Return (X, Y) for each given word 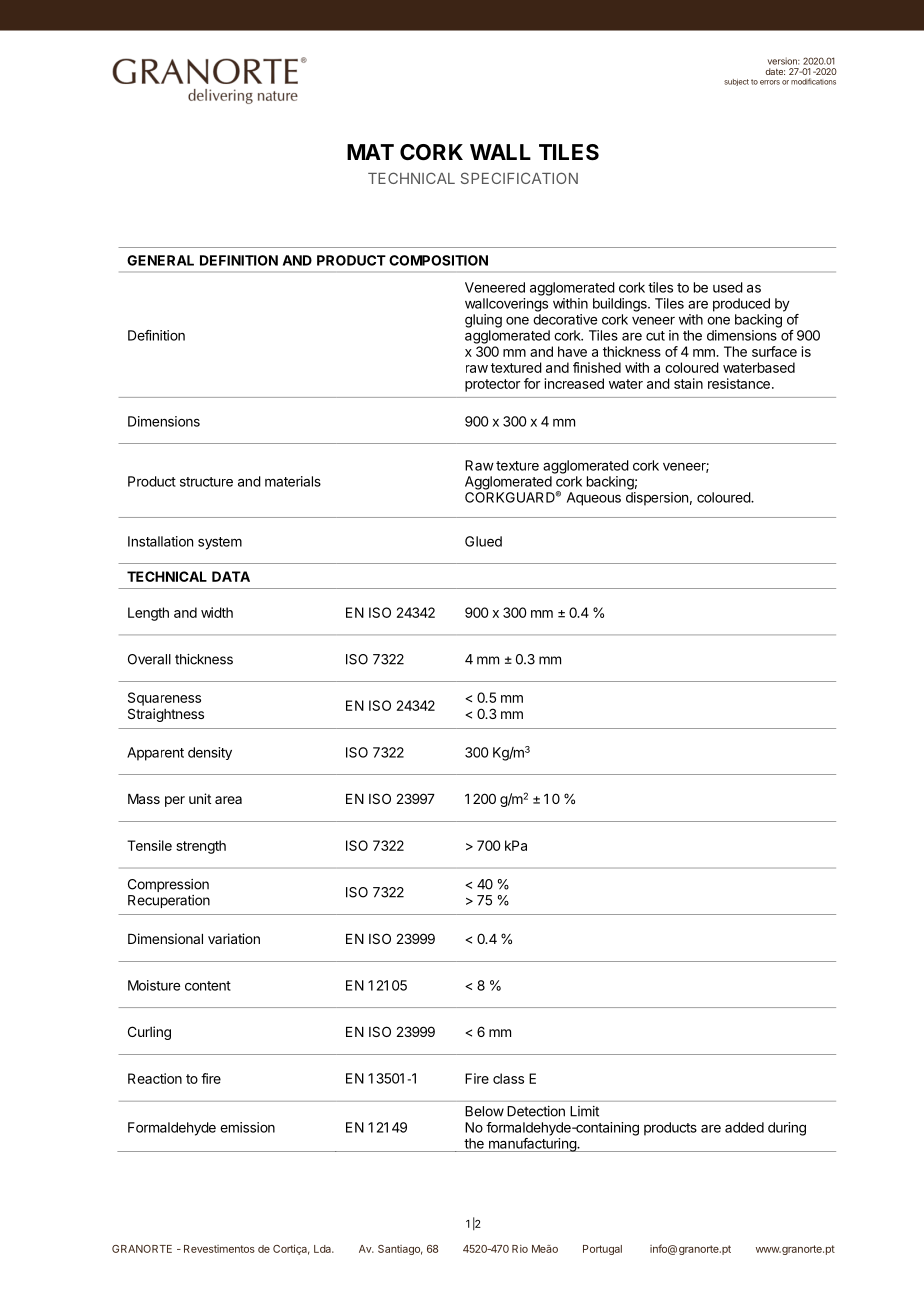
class (508, 1078)
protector (492, 385)
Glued (483, 541)
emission (247, 1127)
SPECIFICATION (519, 178)
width (217, 612)
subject (736, 82)
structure (206, 482)
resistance (739, 383)
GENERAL (160, 260)
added (744, 1127)
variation (234, 938)
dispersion (657, 499)
